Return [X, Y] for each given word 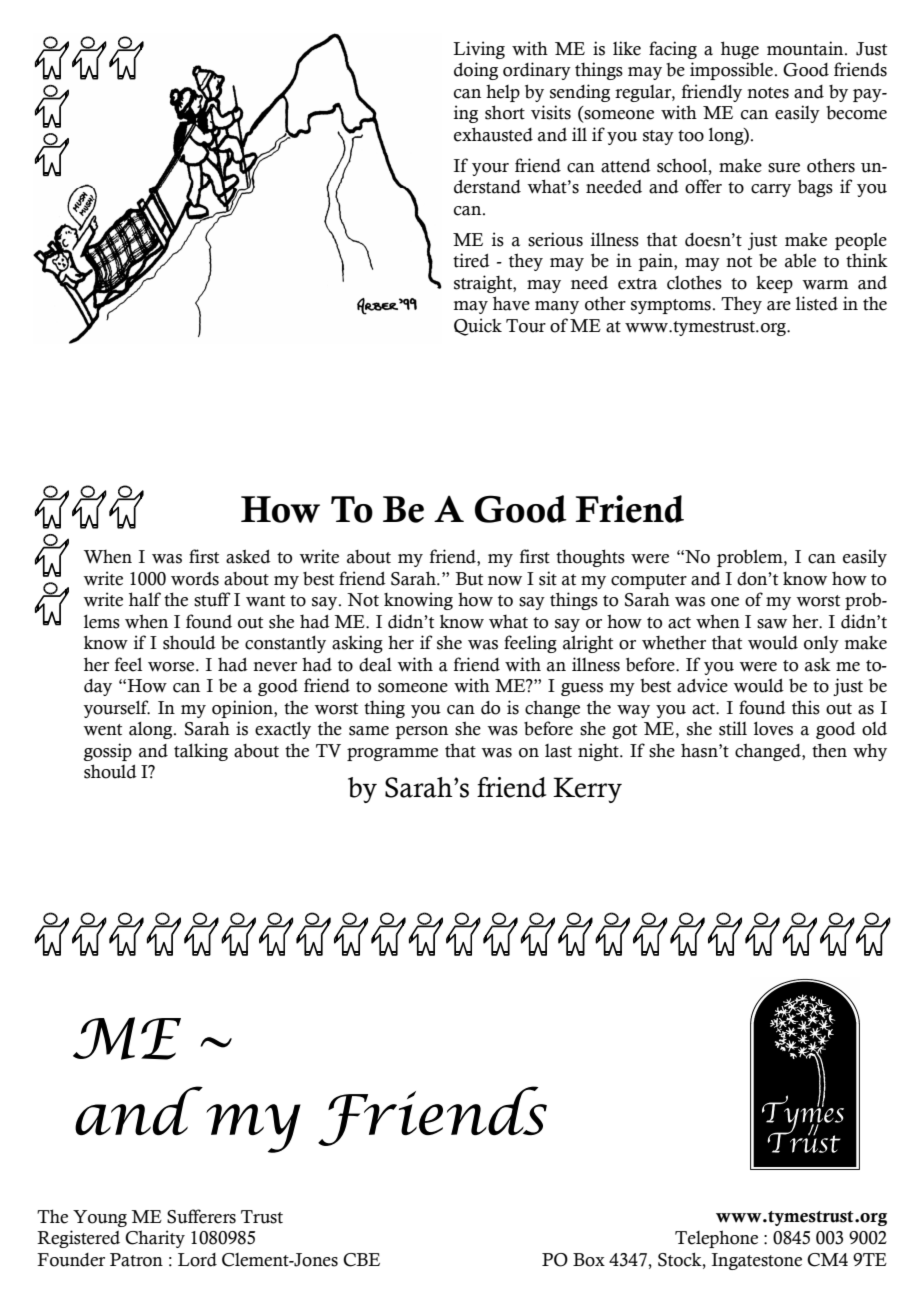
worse [172, 667]
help [503, 93]
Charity [155, 1239]
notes [768, 93]
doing [476, 71]
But [469, 579]
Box [589, 1260]
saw [772, 624]
